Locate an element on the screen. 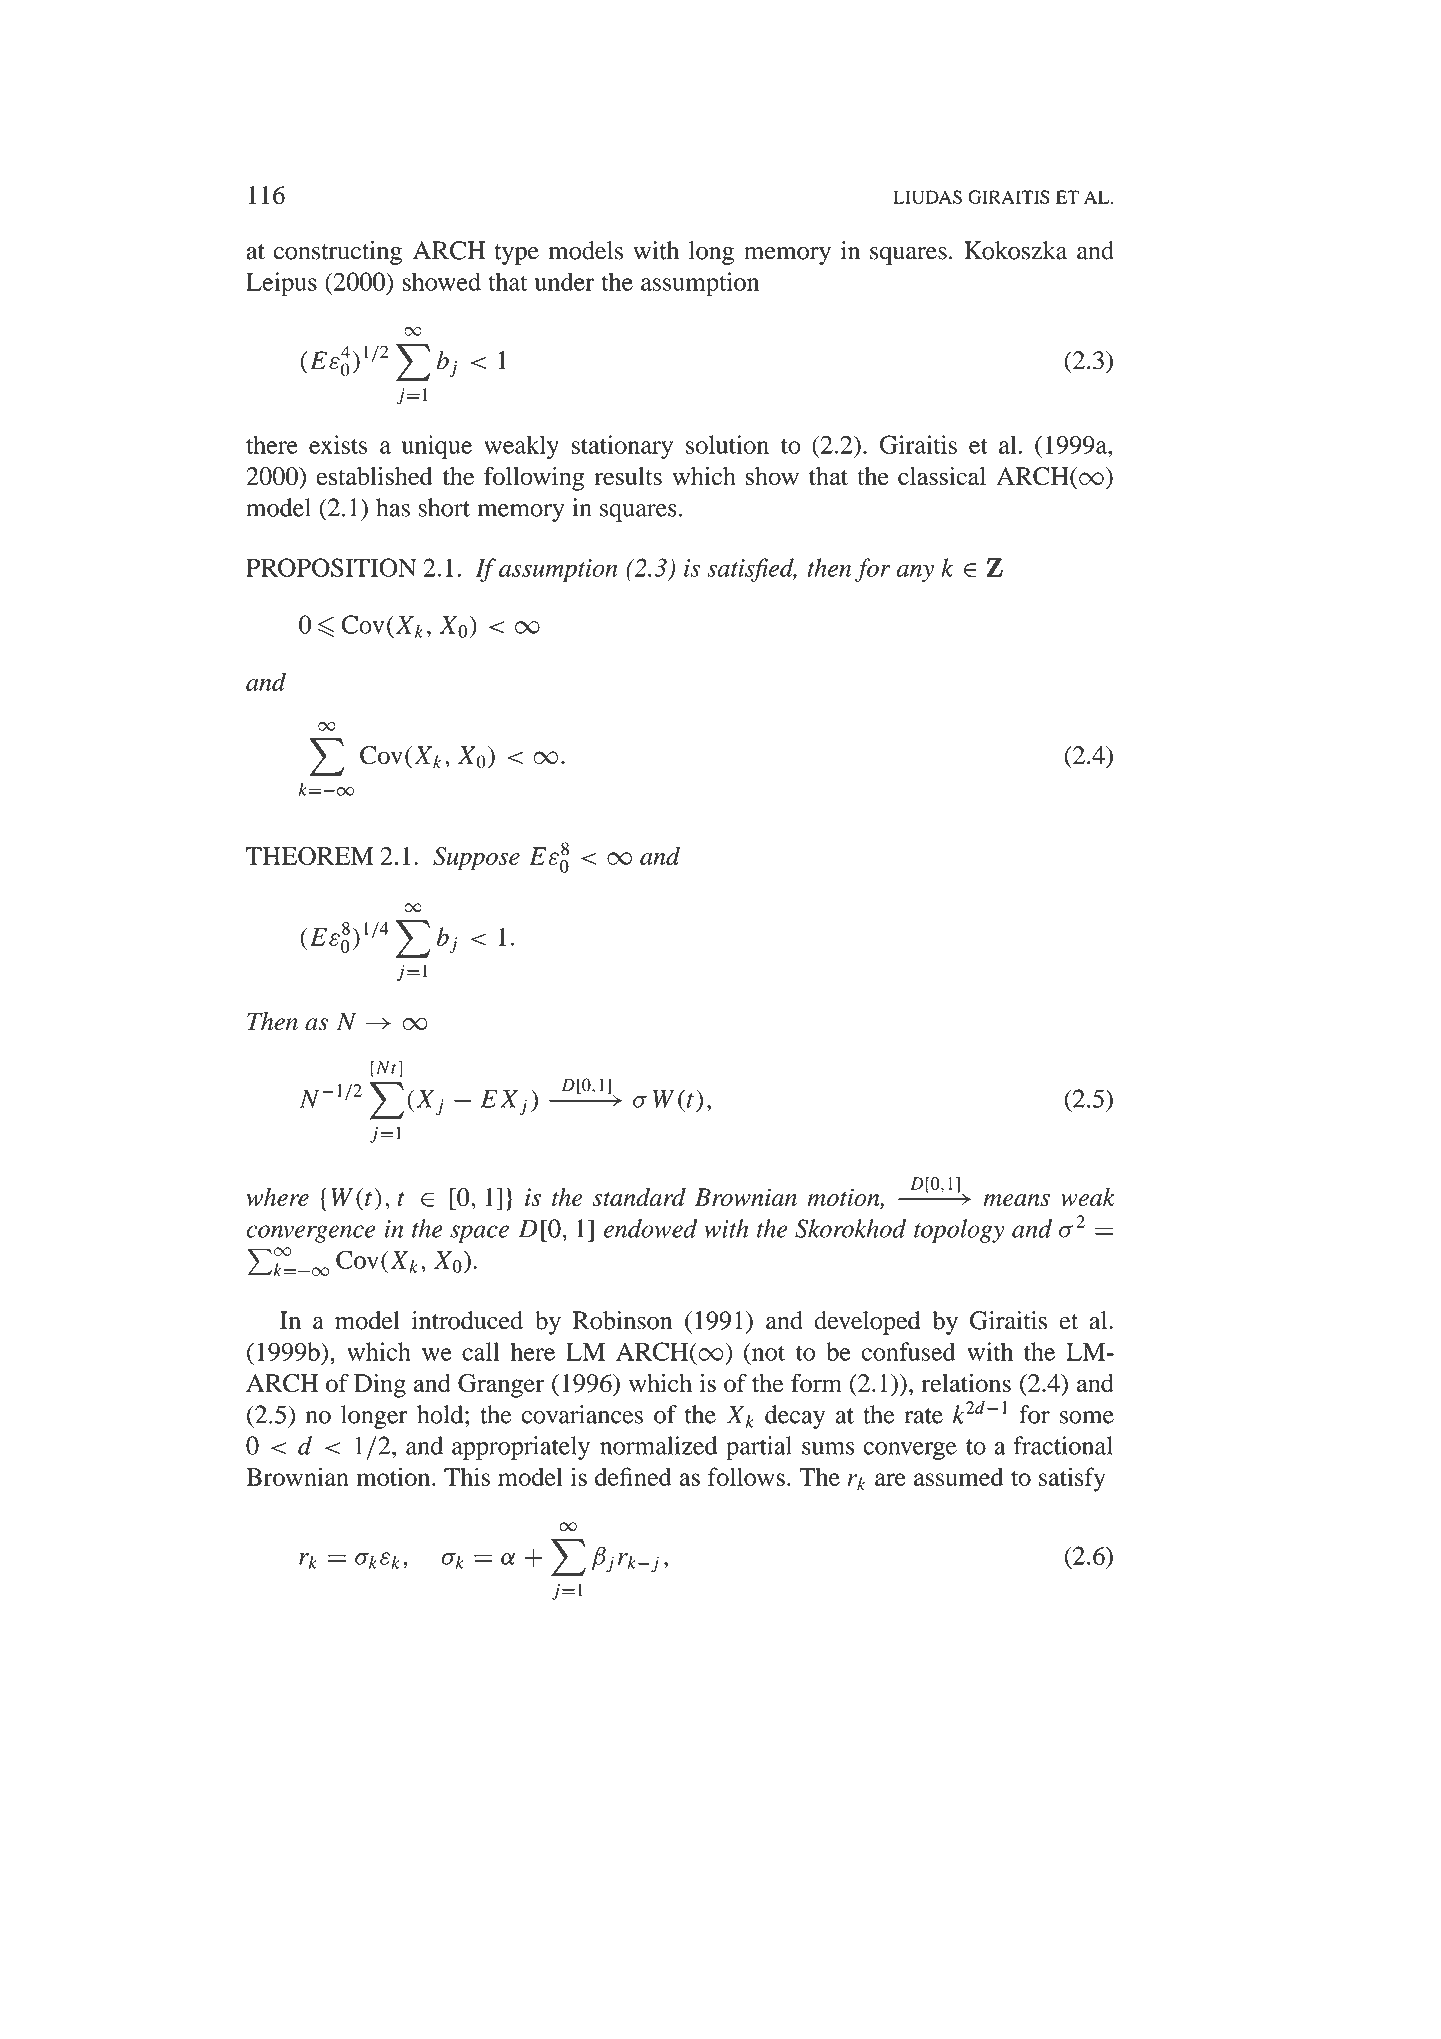 The height and width of the screenshot is (2039, 1441). constructing is located at coordinates (337, 253).
